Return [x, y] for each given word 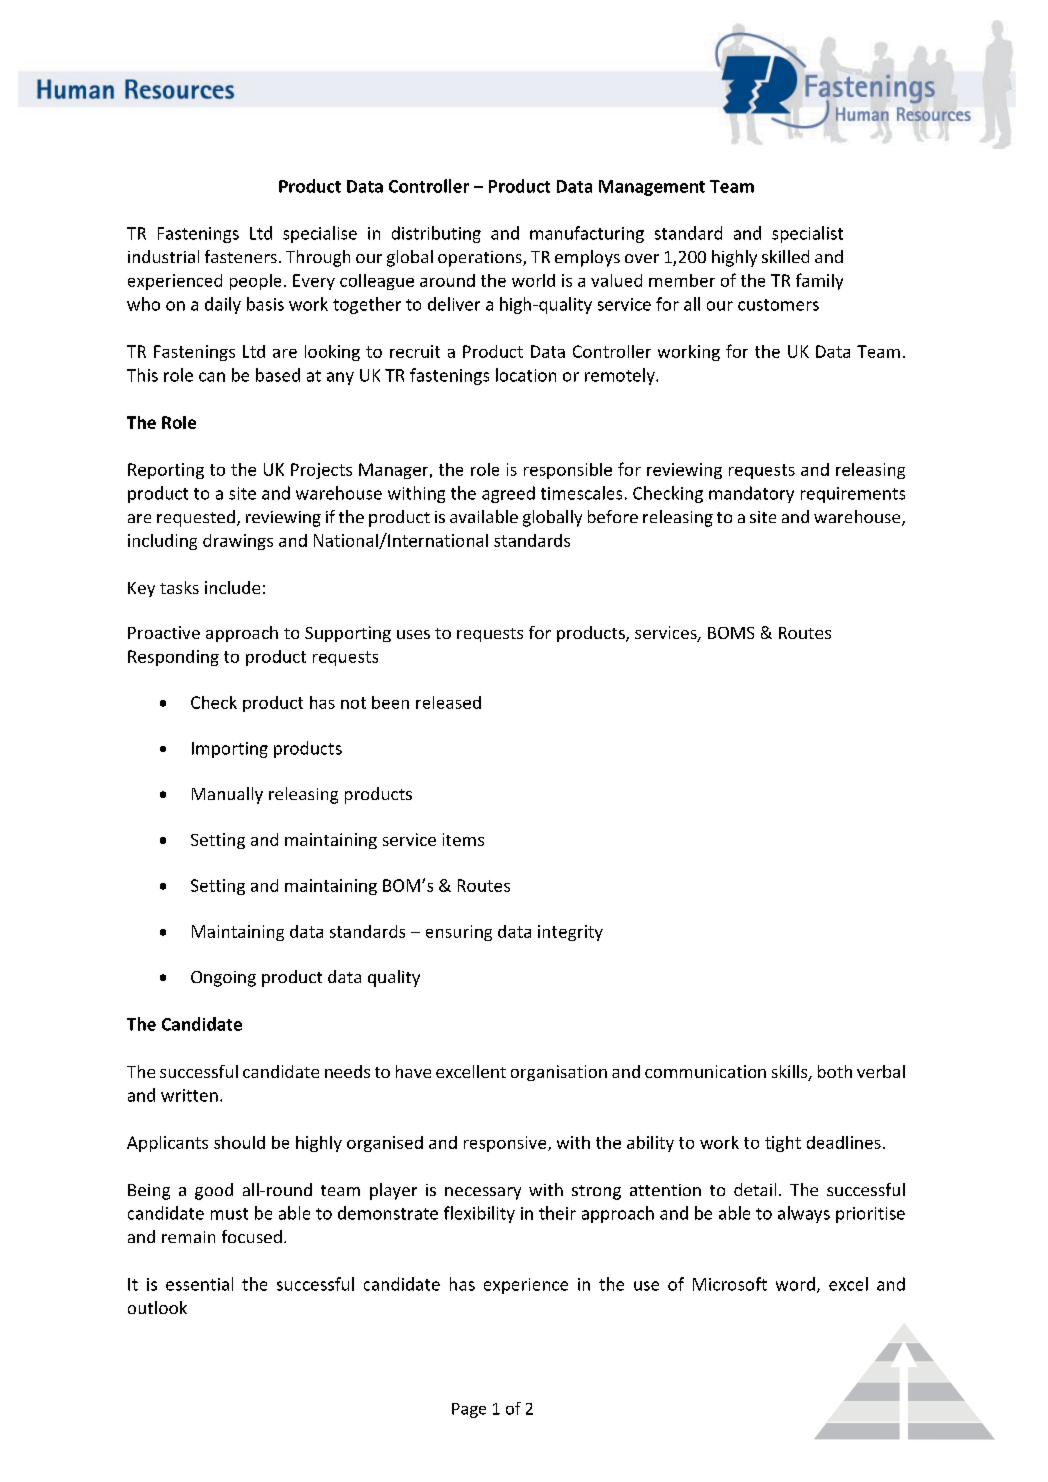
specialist [807, 234]
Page [469, 1410]
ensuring [459, 933]
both [835, 1071]
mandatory [751, 494]
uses [413, 634]
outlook [157, 1307]
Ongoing [223, 979]
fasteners [241, 256]
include [232, 587]
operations [481, 259]
